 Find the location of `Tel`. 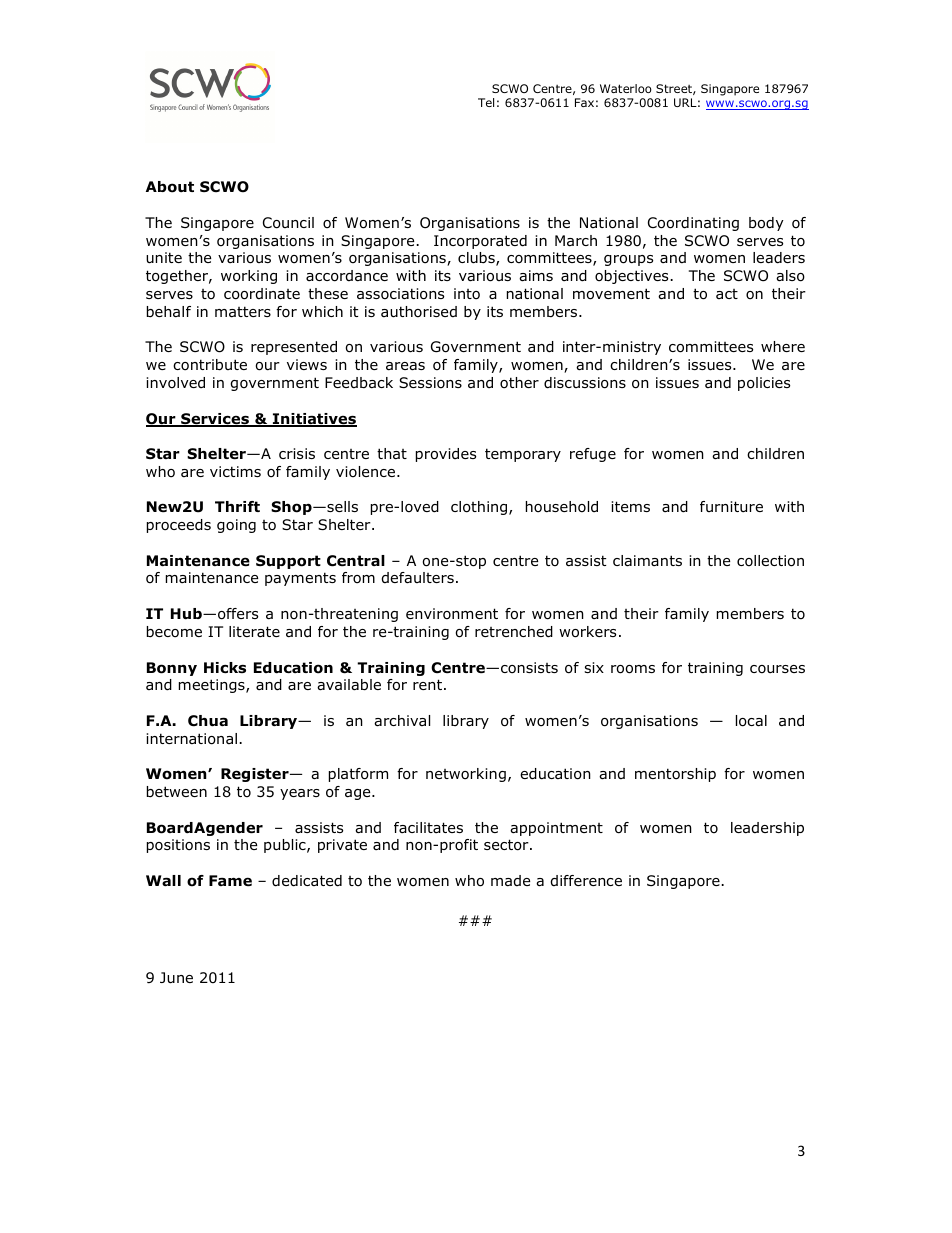

Tel is located at coordinates (486, 102).
